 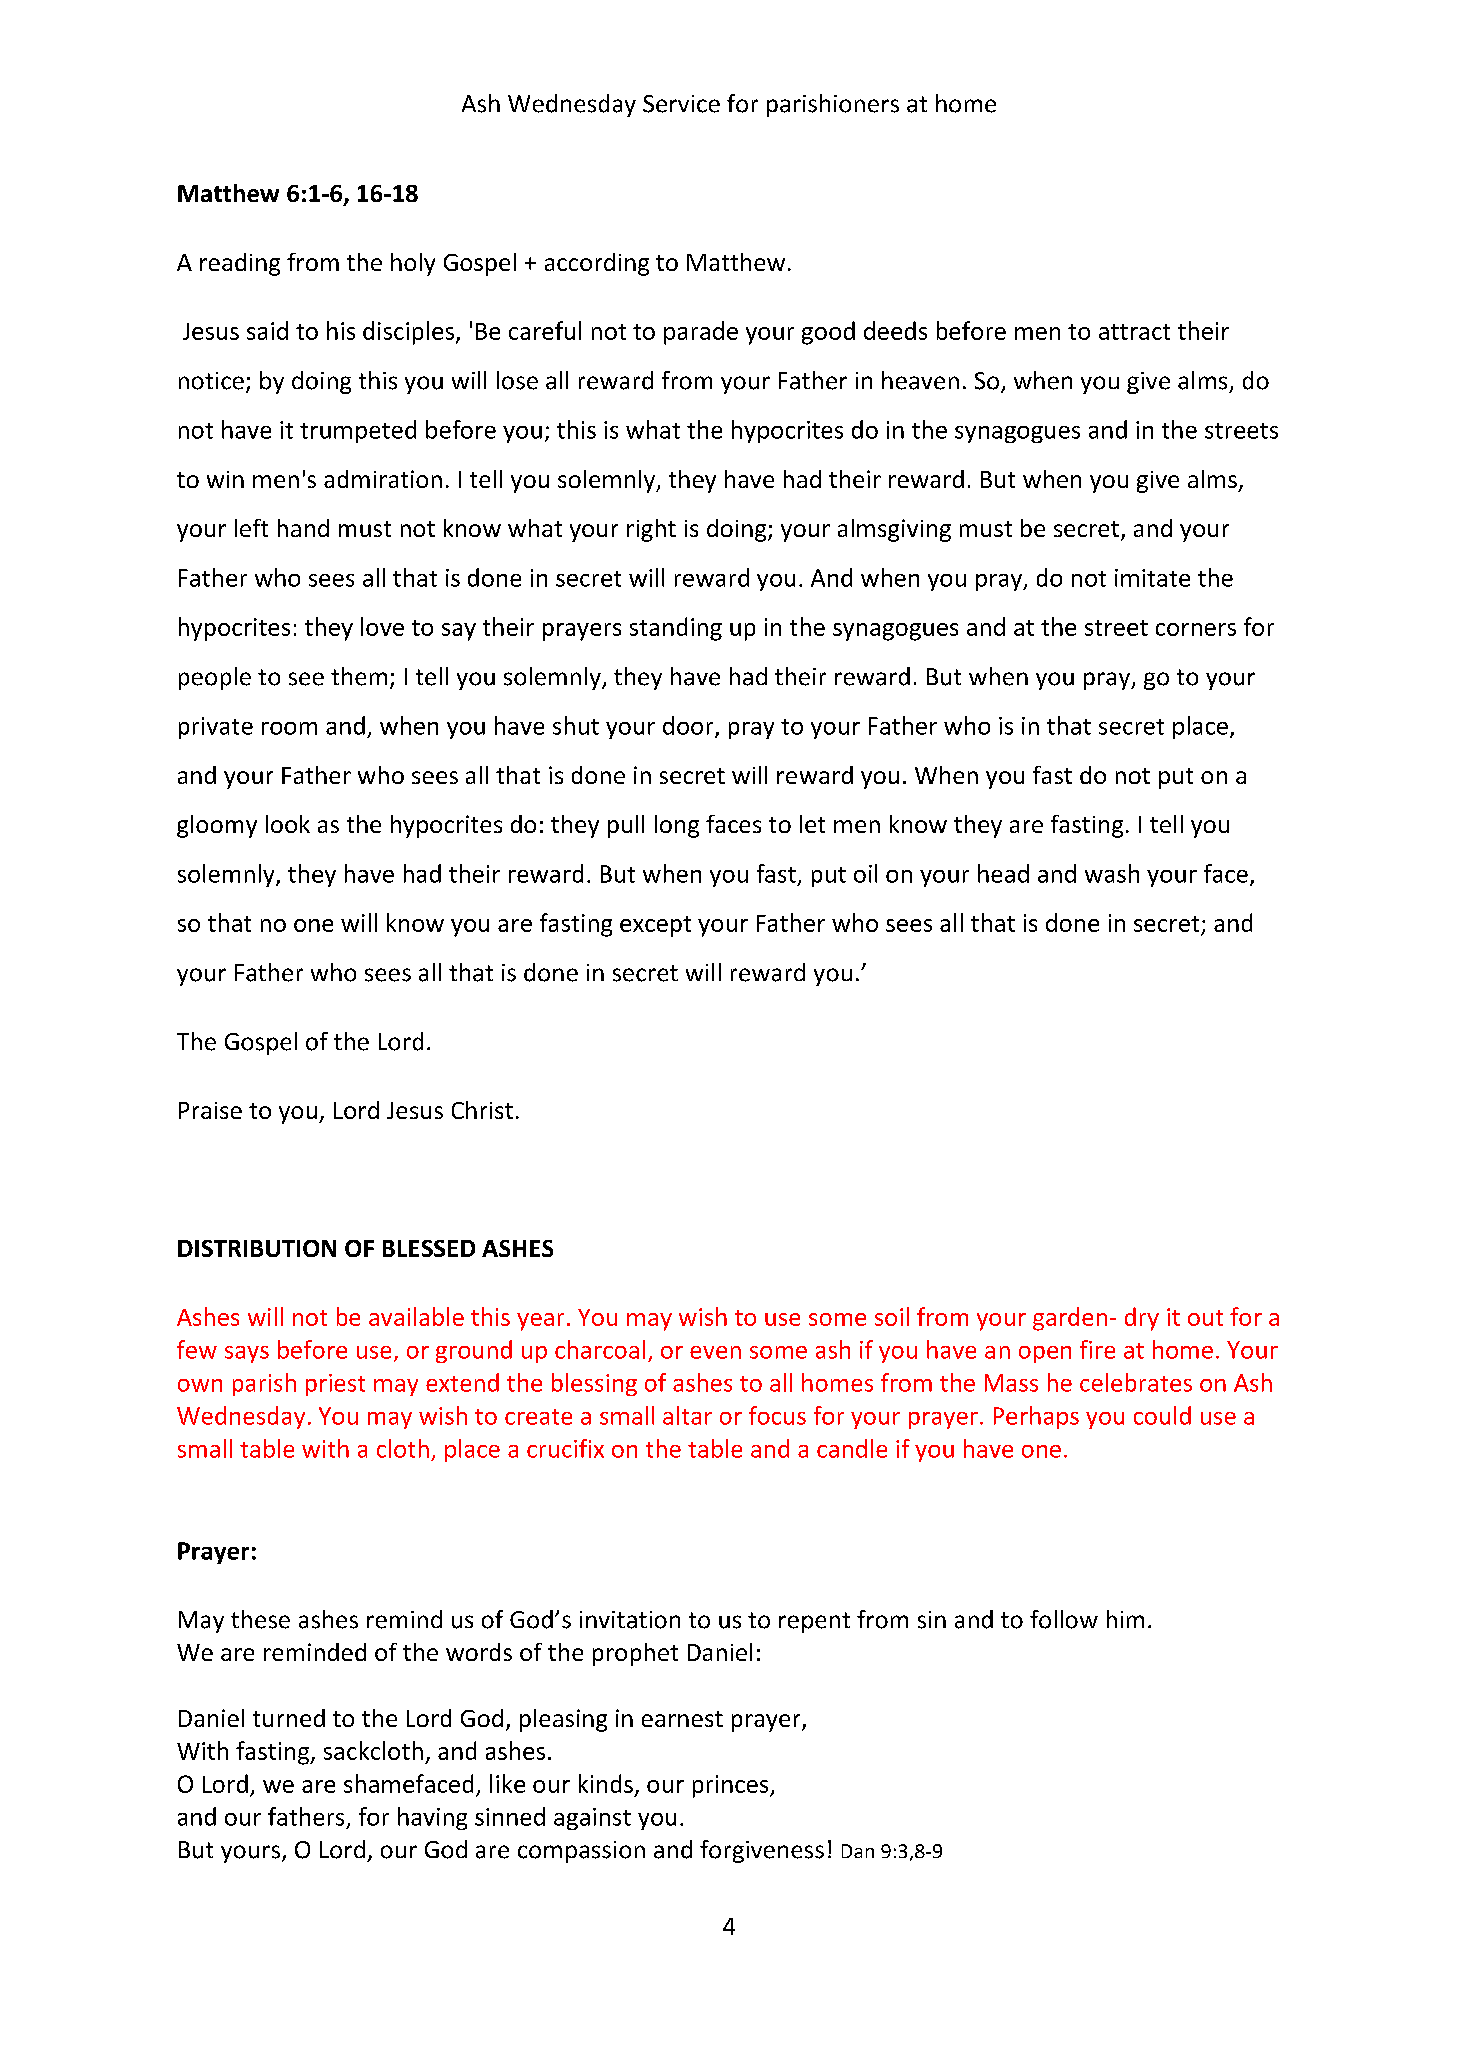 What do you see at coordinates (1064, 1619) in the screenshot?
I see `follow` at bounding box center [1064, 1619].
